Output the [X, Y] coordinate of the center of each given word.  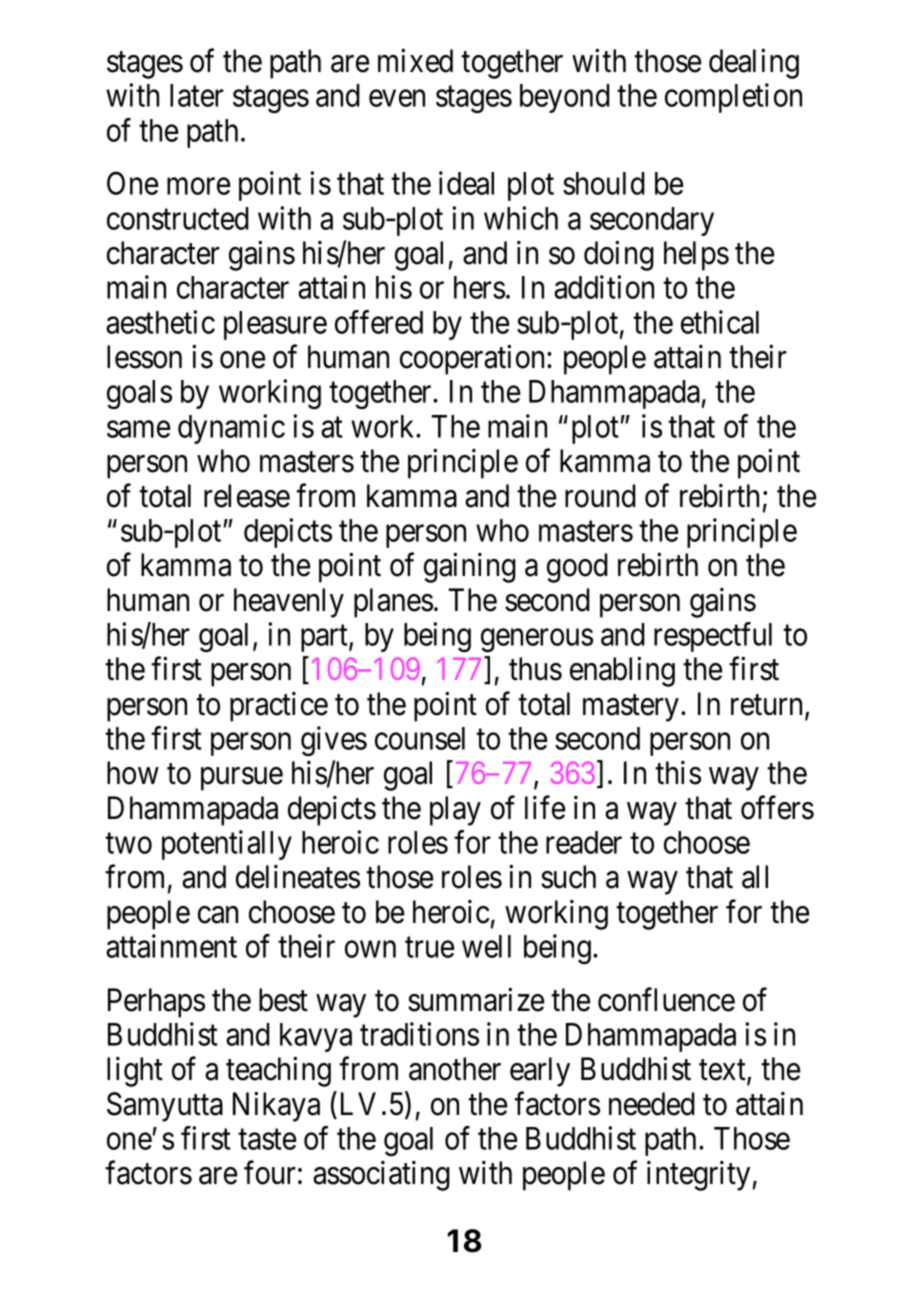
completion [733, 98]
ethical [720, 322]
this [678, 773]
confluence [666, 999]
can [218, 915]
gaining [470, 568]
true [429, 947]
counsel [420, 738]
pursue [242, 779]
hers [479, 287]
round [600, 496]
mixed [415, 61]
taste [267, 1139]
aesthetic [160, 322]
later [197, 95]
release [247, 496]
